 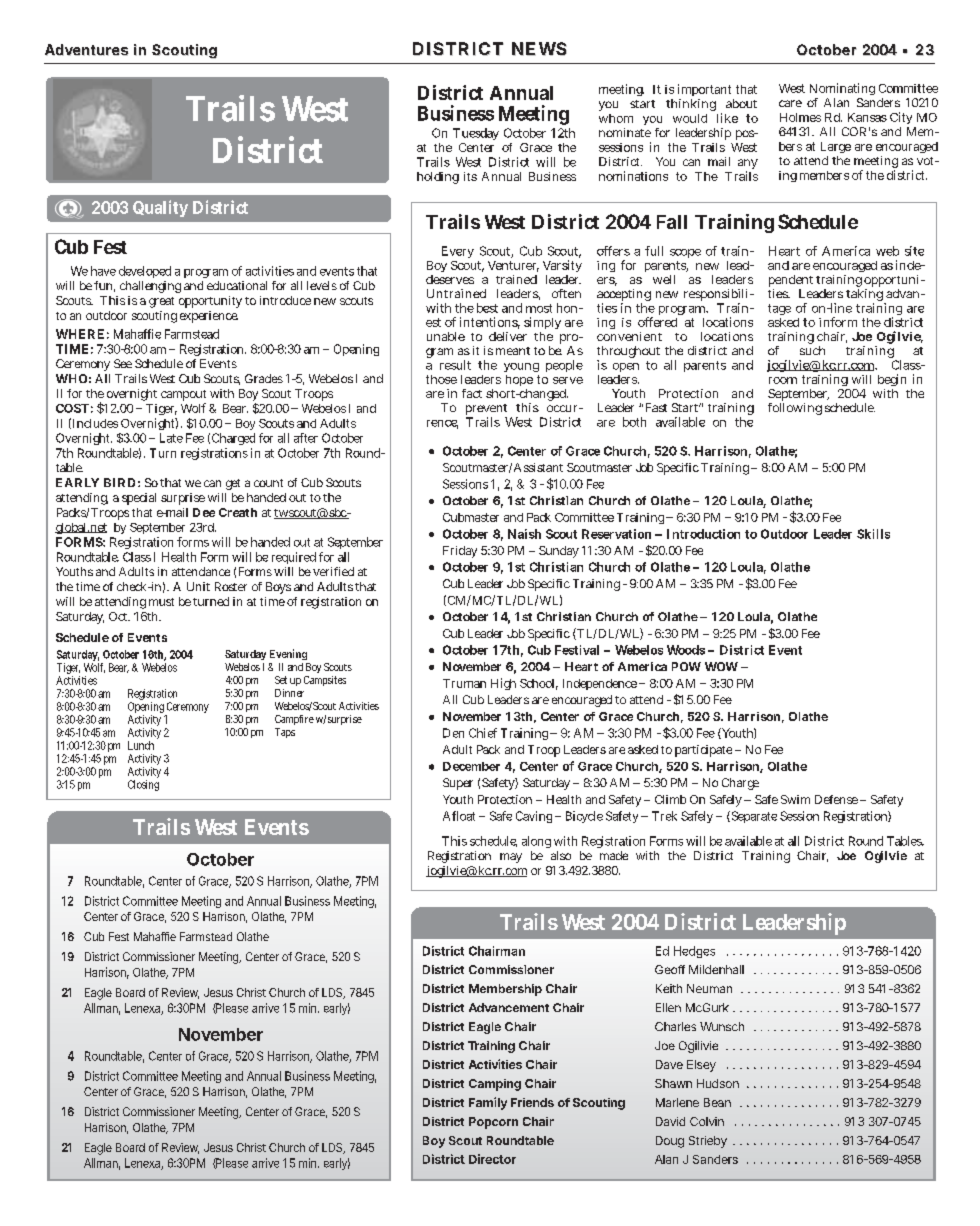 What do you see at coordinates (812, 350) in the screenshot?
I see `such` at bounding box center [812, 350].
